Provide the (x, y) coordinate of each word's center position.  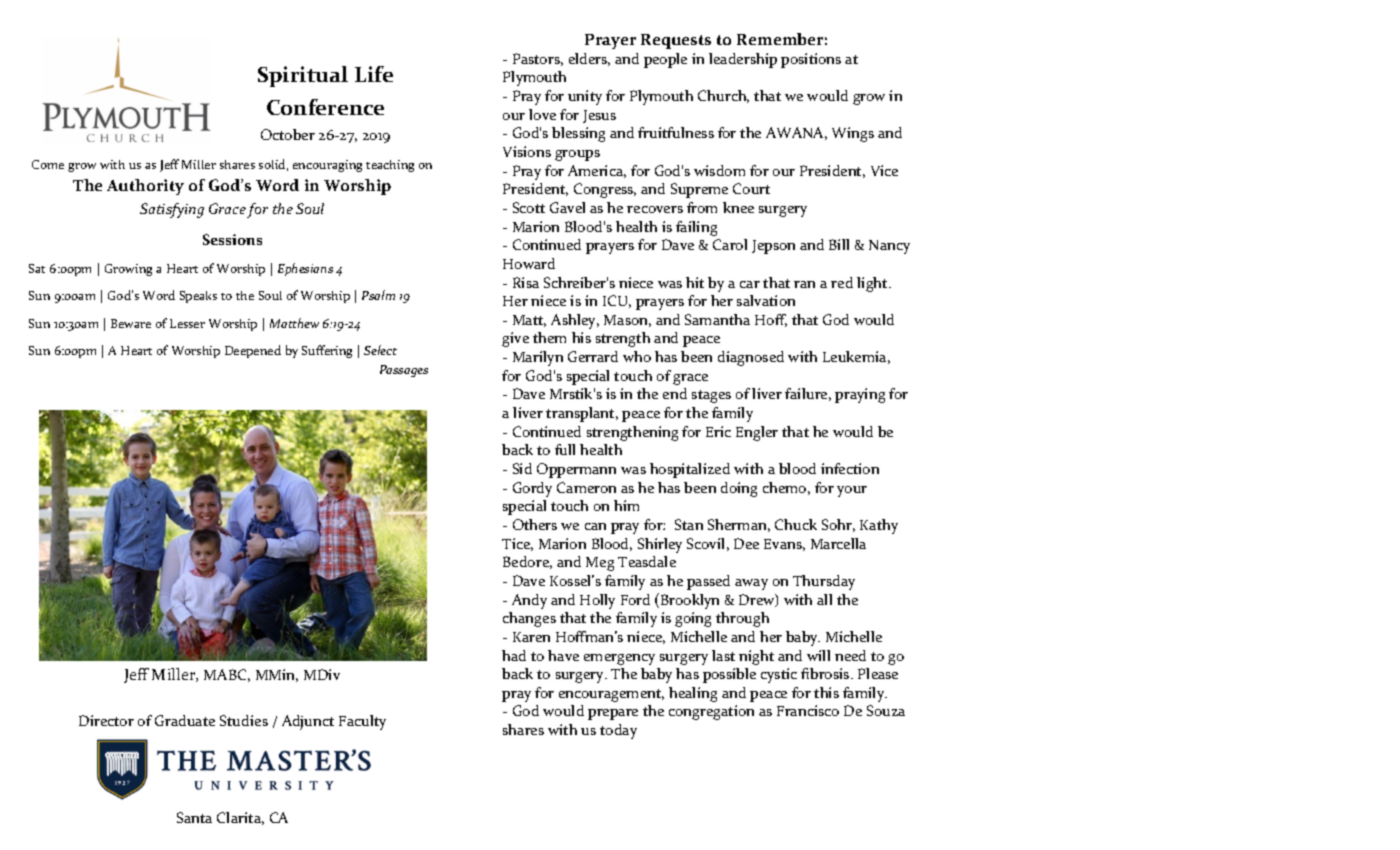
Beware (131, 323)
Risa (526, 282)
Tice (517, 544)
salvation (766, 300)
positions (811, 60)
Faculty (362, 722)
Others (535, 524)
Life (374, 74)
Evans (784, 545)
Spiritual (303, 76)
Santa (194, 817)
